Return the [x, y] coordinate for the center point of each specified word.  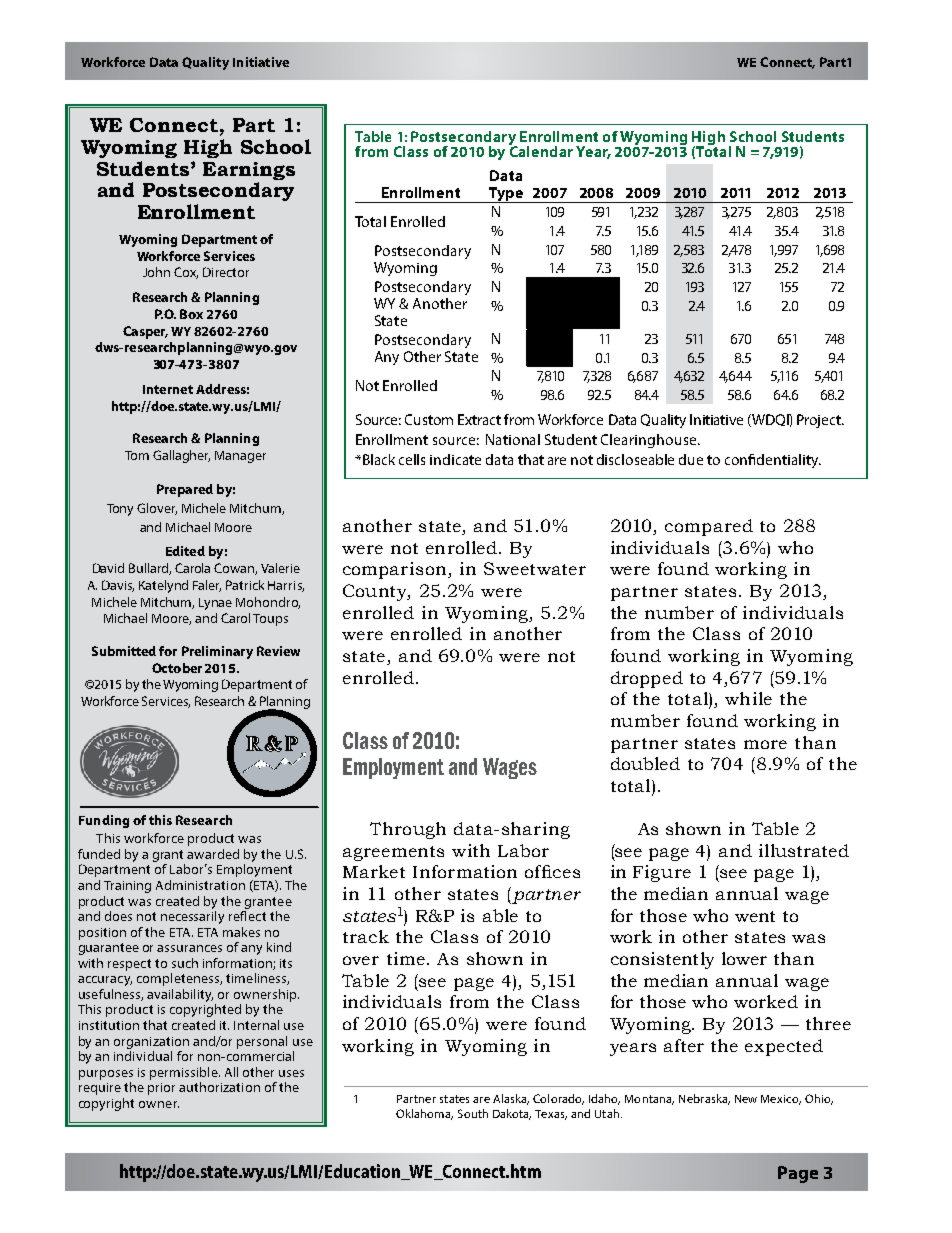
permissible [185, 1073]
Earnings [249, 172]
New [746, 1099]
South [473, 1113]
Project [820, 421]
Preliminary [217, 652]
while [748, 698]
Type [506, 195]
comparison [396, 570]
